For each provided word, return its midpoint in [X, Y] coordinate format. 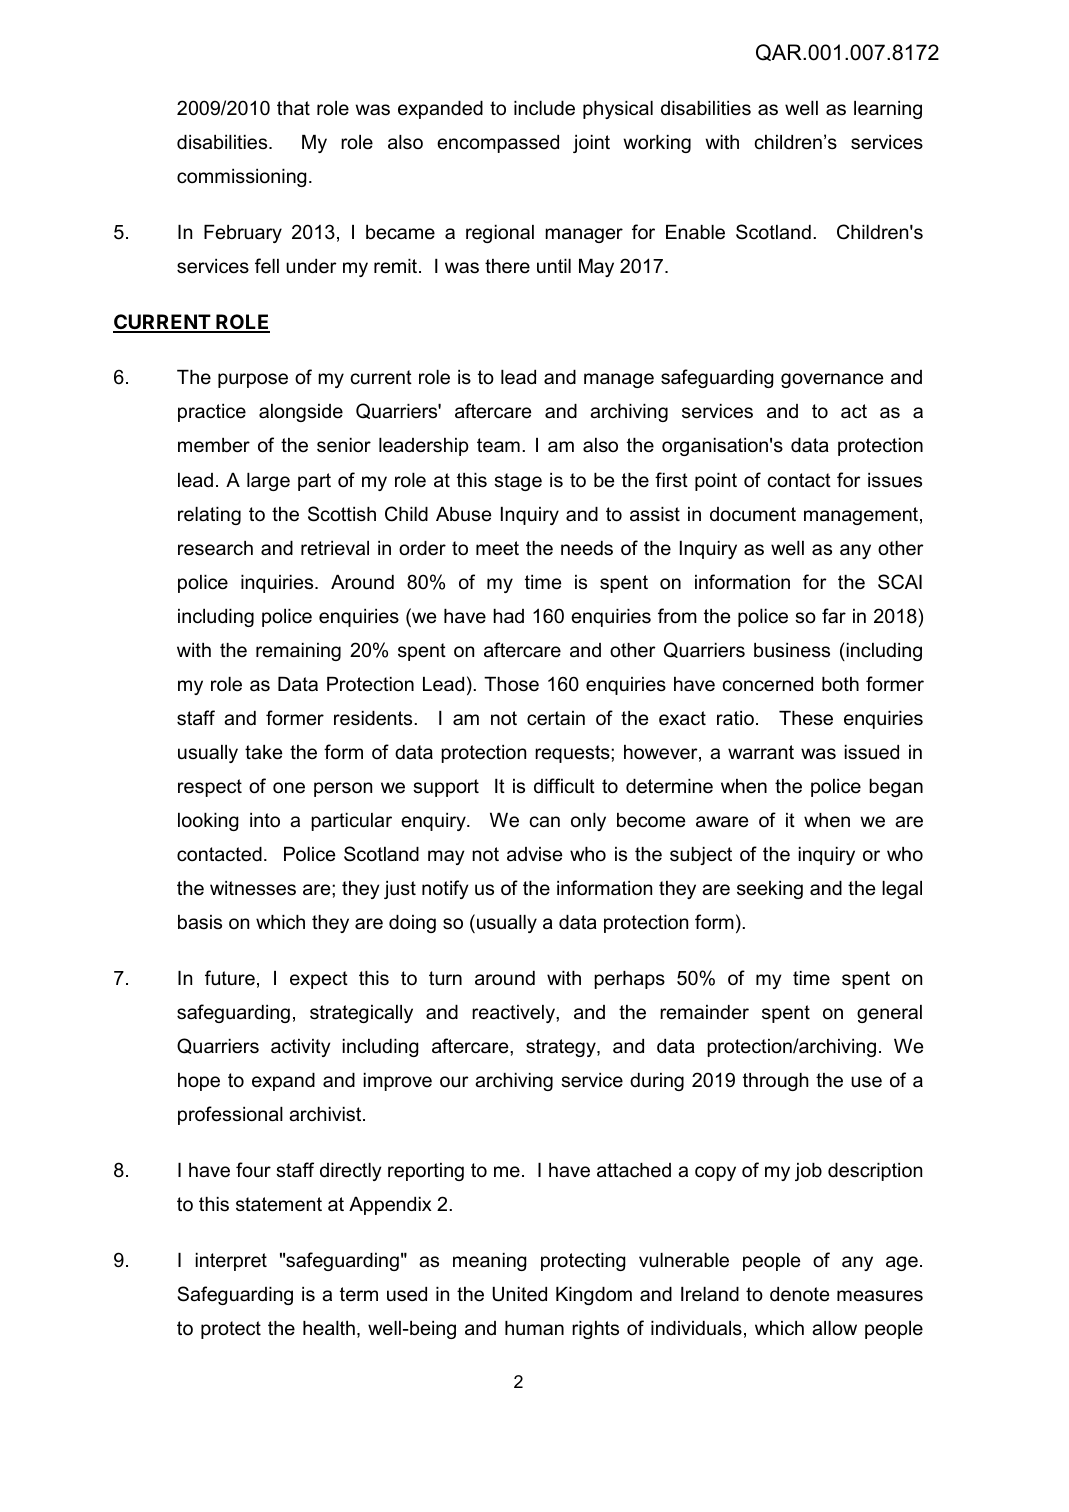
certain [556, 718]
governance [832, 380]
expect [319, 980]
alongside [301, 413]
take [263, 752]
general [889, 1014]
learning [888, 110]
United [520, 1294]
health [329, 1328]
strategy [562, 1048]
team [498, 445]
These [806, 718]
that [293, 108]
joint [591, 144]
